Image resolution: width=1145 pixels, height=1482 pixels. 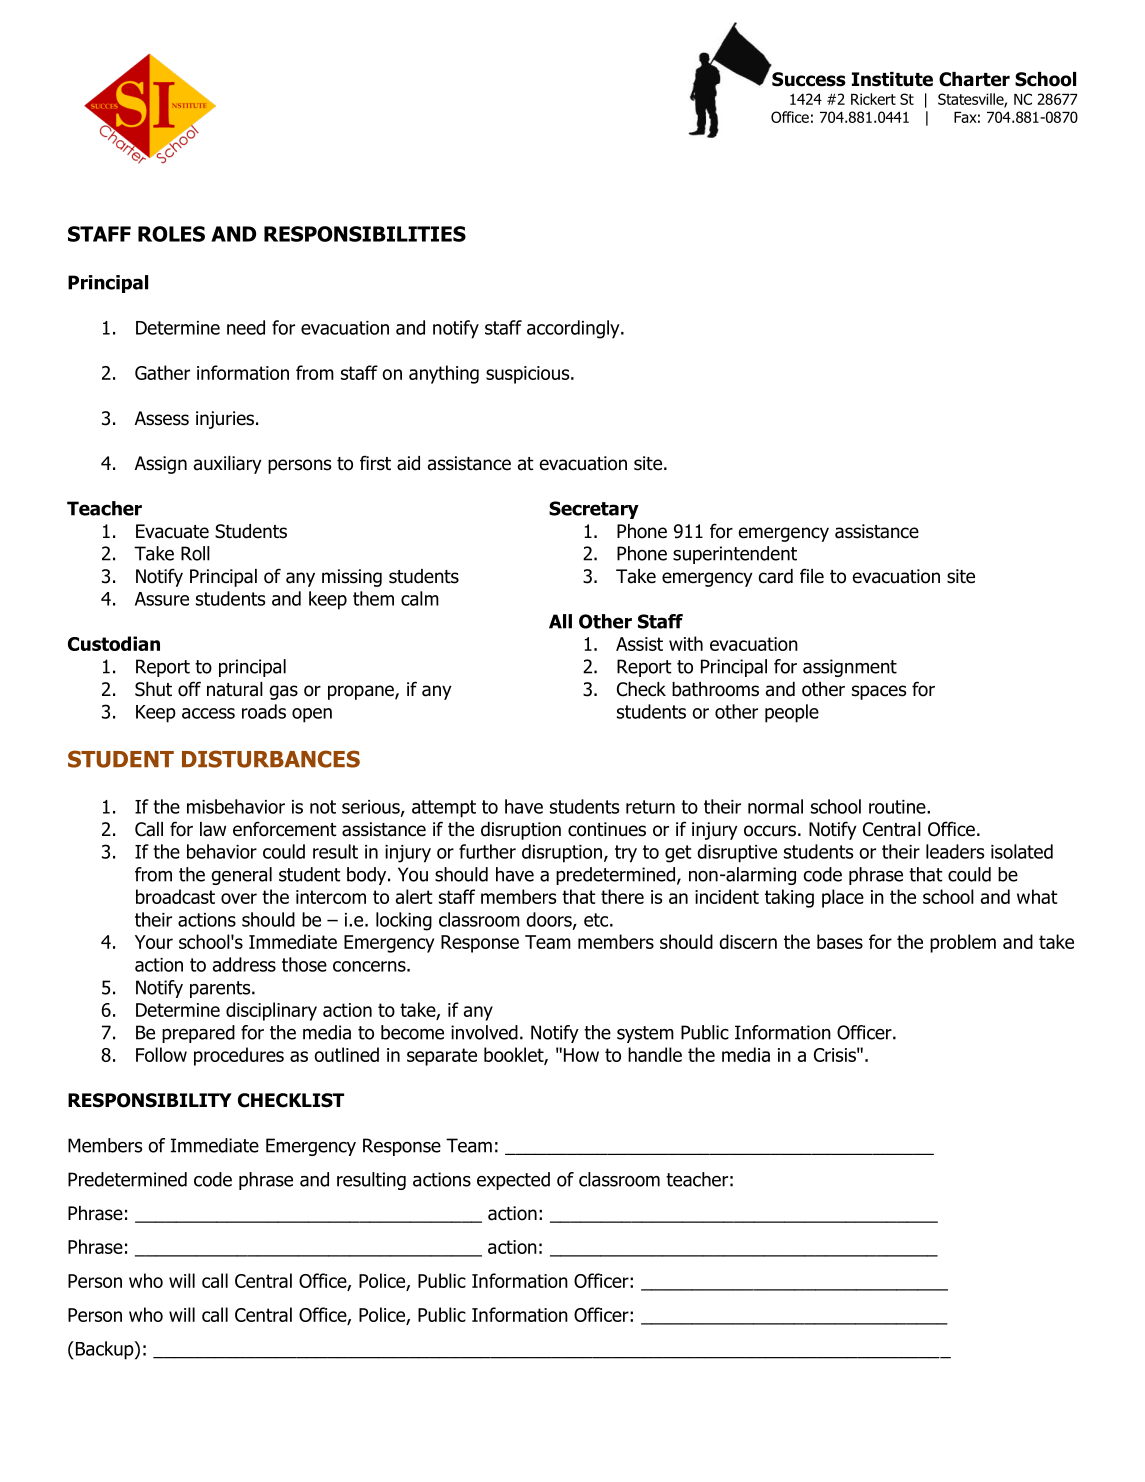 I want to click on with, so click(x=686, y=643).
